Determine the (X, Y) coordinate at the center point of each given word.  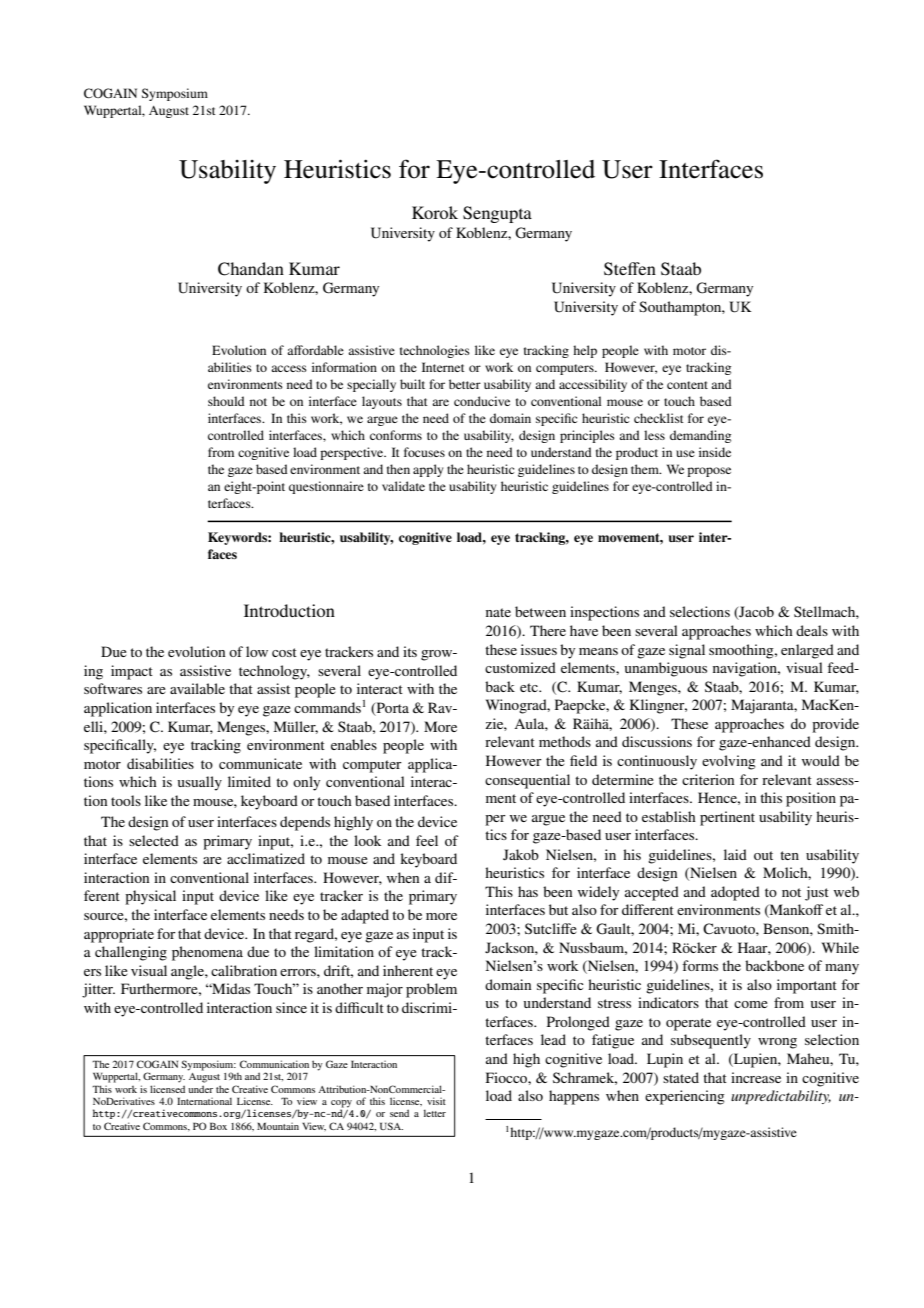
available (197, 688)
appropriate (119, 935)
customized (520, 667)
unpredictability (781, 1097)
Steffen (630, 269)
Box (218, 1126)
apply (428, 470)
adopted (735, 893)
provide (835, 725)
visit (436, 1101)
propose (709, 472)
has (528, 891)
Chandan (251, 269)
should (226, 401)
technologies (435, 351)
